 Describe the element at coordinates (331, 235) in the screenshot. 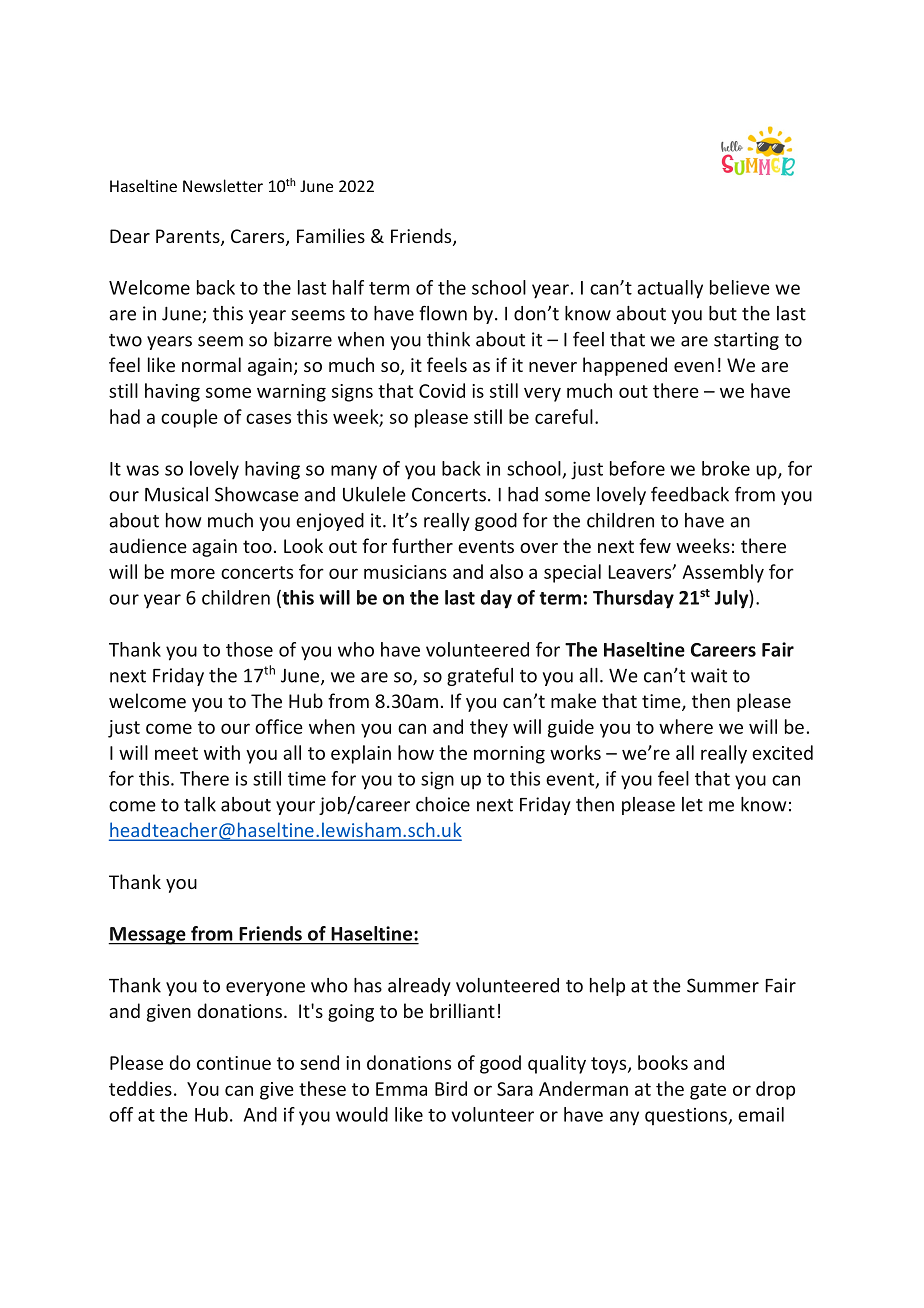

I see `Families` at that location.
